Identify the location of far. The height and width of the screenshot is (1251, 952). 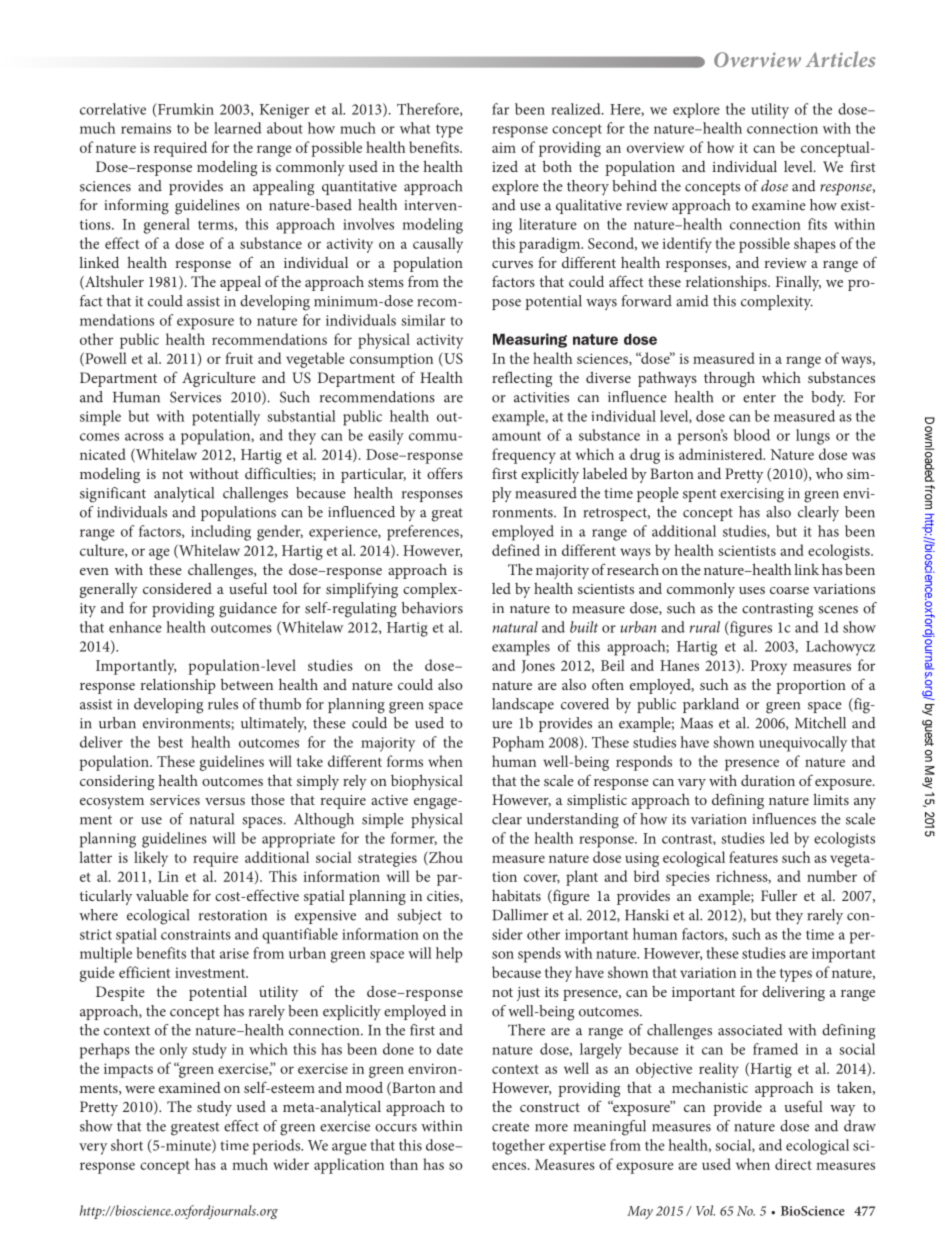
(500, 109).
